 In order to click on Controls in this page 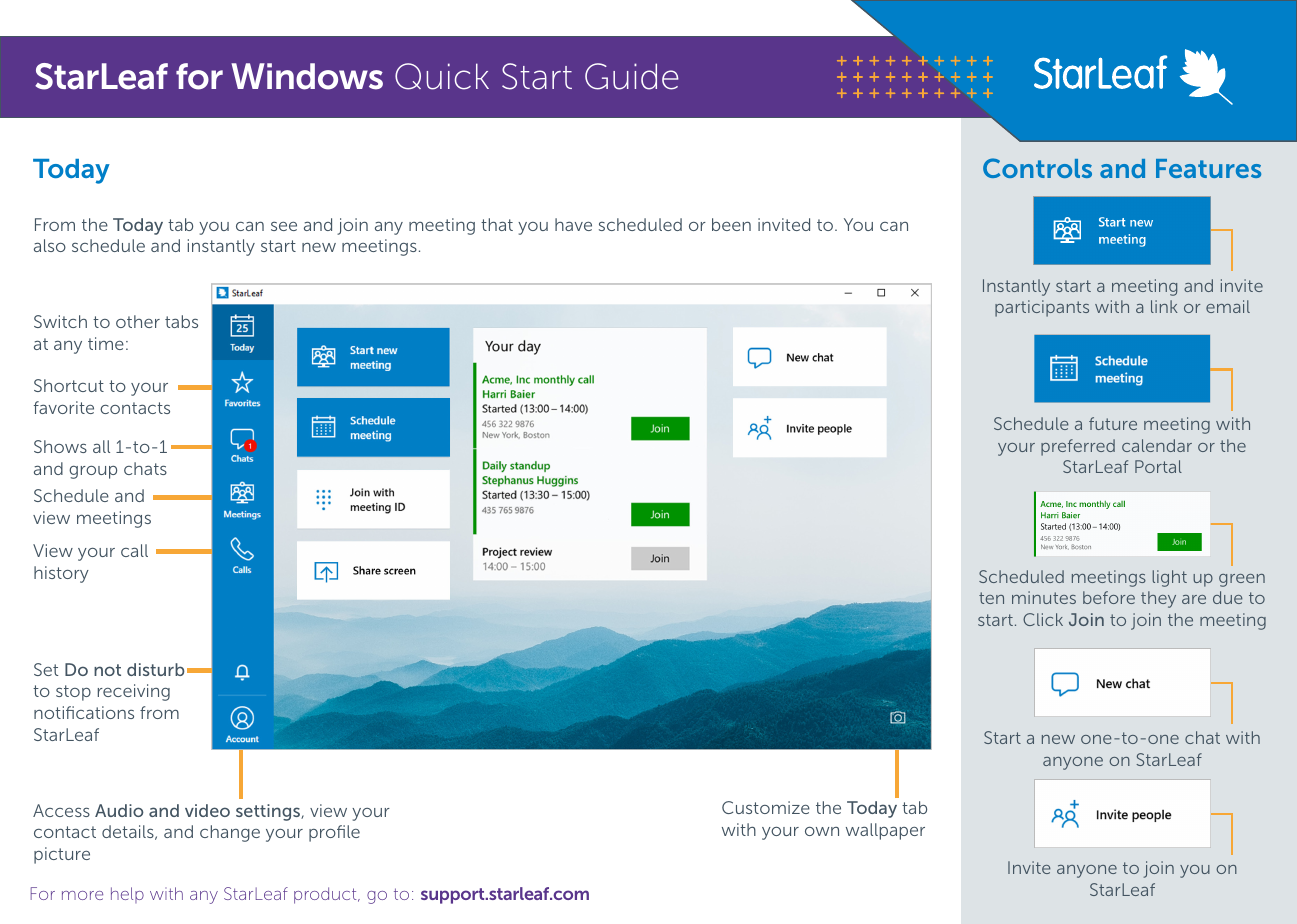, I will do `click(1037, 168)`.
